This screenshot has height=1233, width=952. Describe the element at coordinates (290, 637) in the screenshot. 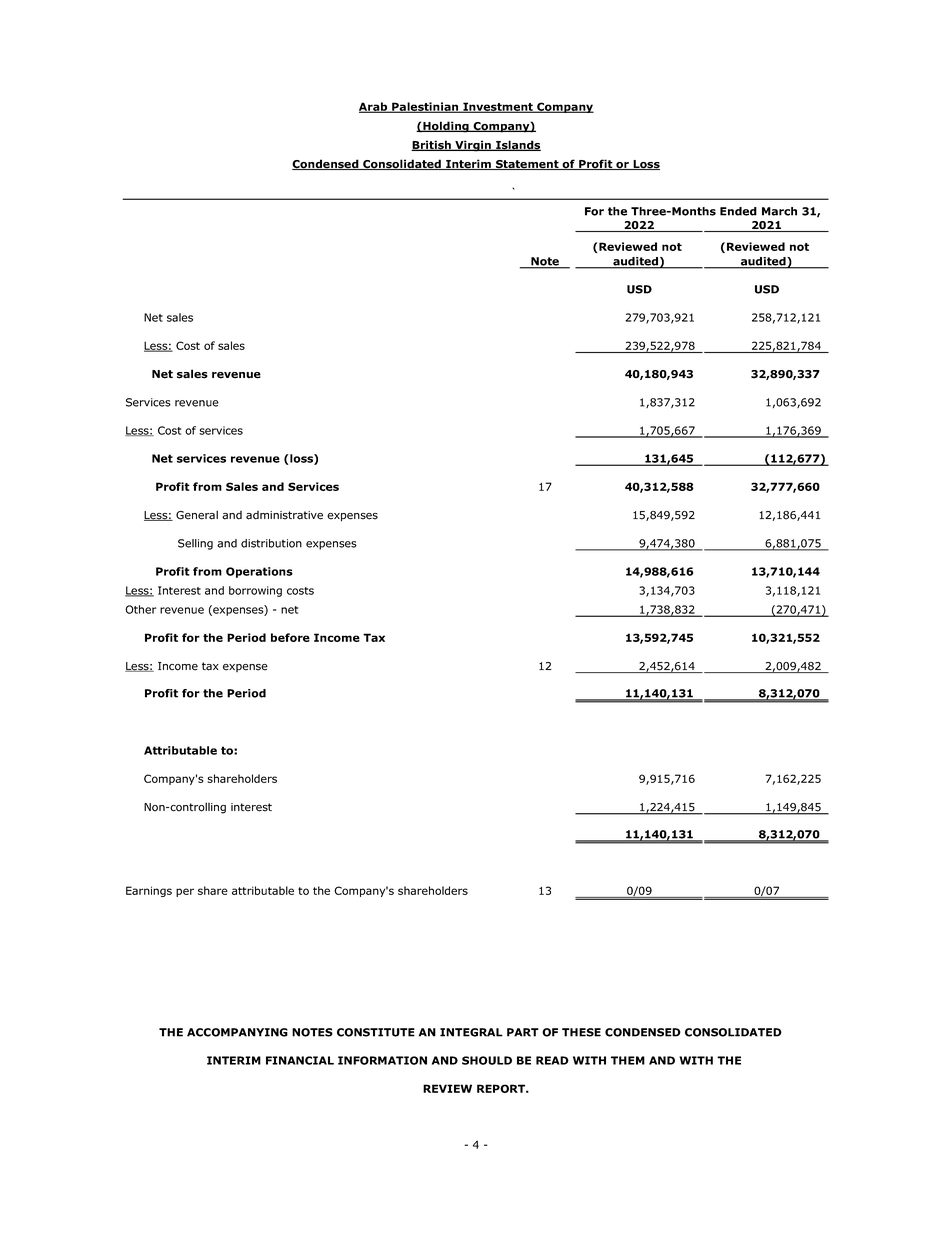

I see `before` at that location.
